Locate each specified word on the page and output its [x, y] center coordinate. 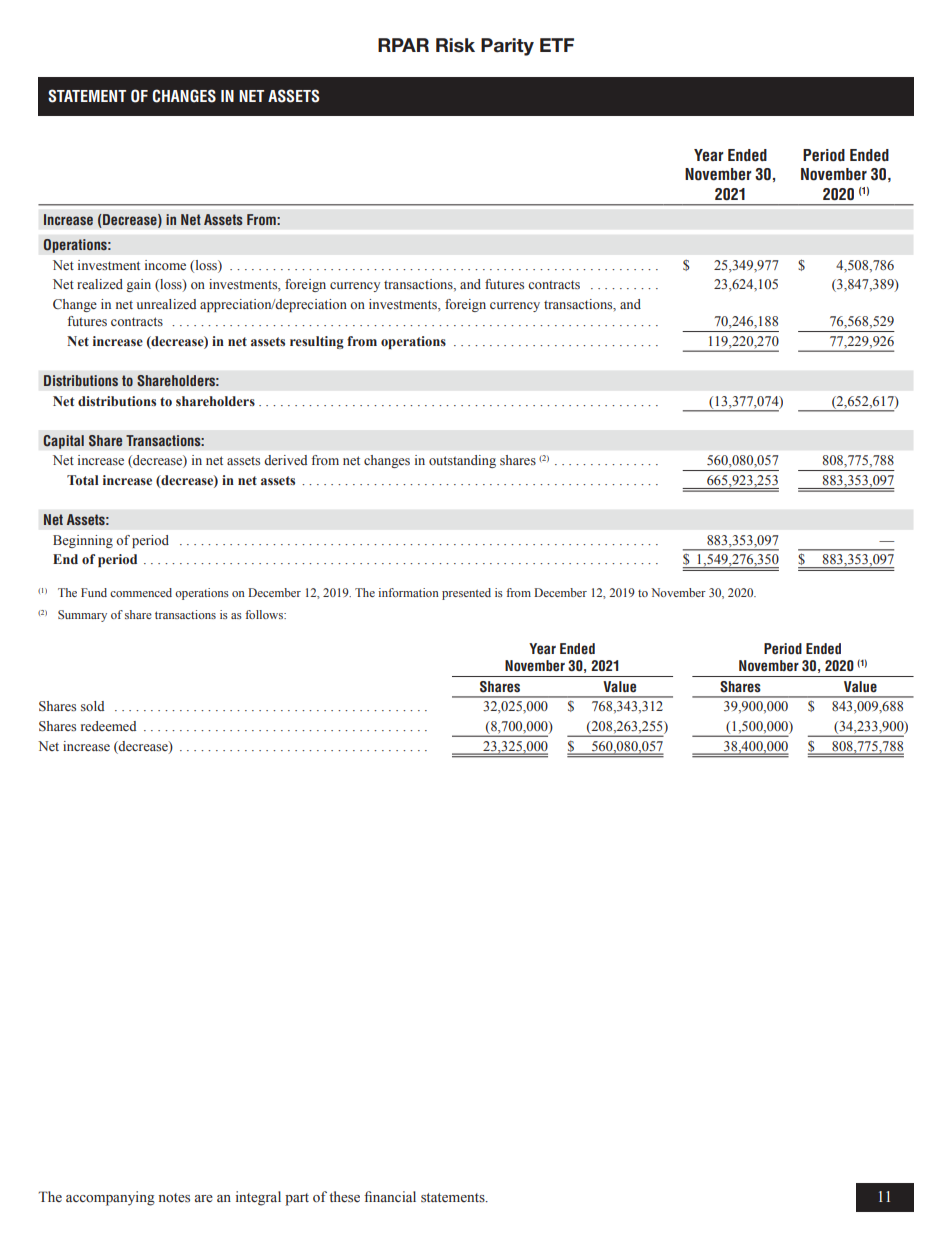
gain [138, 285]
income [165, 265]
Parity [507, 47]
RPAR [403, 45]
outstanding [462, 461]
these [344, 1197]
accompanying [110, 1198]
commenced [141, 592]
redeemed [108, 726]
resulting [317, 342]
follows [265, 614]
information [408, 592]
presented [466, 594]
